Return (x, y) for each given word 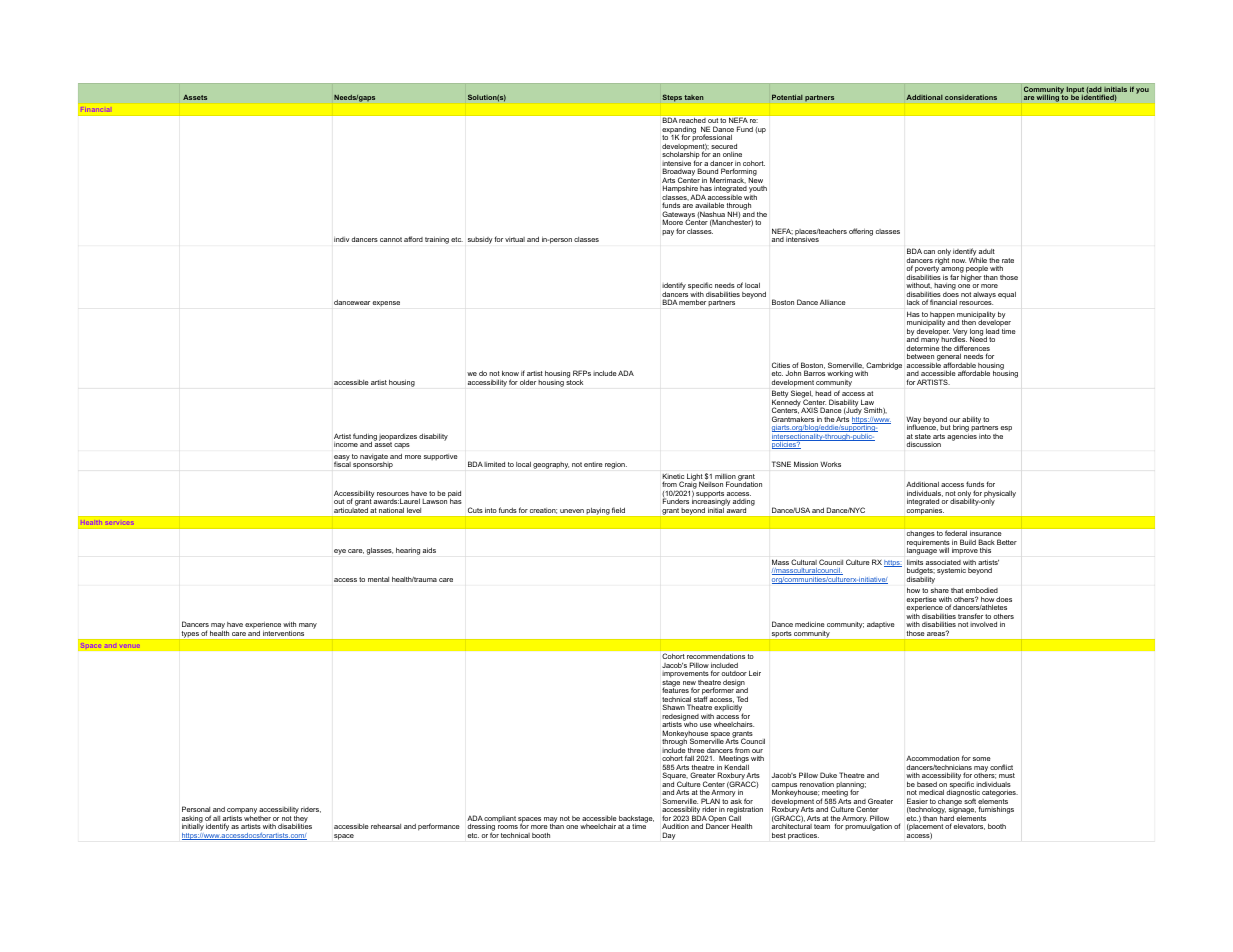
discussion (924, 444)
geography (551, 465)
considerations (971, 97)
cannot (391, 239)
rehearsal (386, 826)
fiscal (342, 463)
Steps (672, 98)
